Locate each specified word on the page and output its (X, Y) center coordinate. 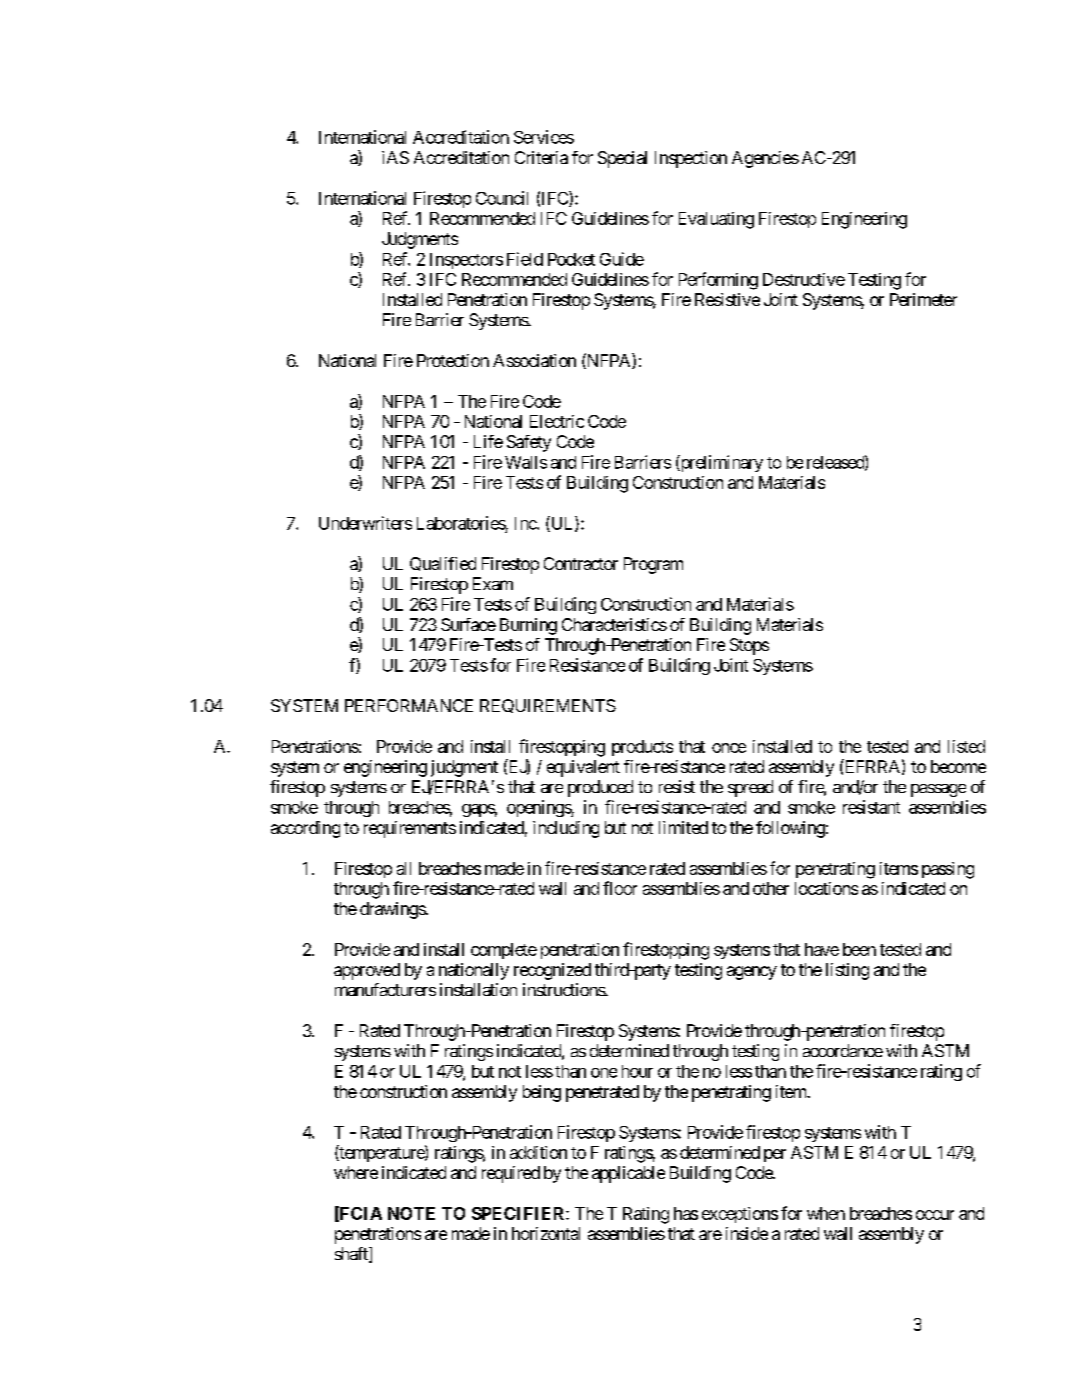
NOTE (411, 1213)
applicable (628, 1174)
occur (935, 1215)
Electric (557, 421)
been (859, 949)
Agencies (765, 159)
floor (620, 888)
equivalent (583, 768)
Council (502, 198)
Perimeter (923, 299)
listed (966, 746)
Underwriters (365, 523)
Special (622, 159)
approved (367, 971)
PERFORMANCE (409, 705)
